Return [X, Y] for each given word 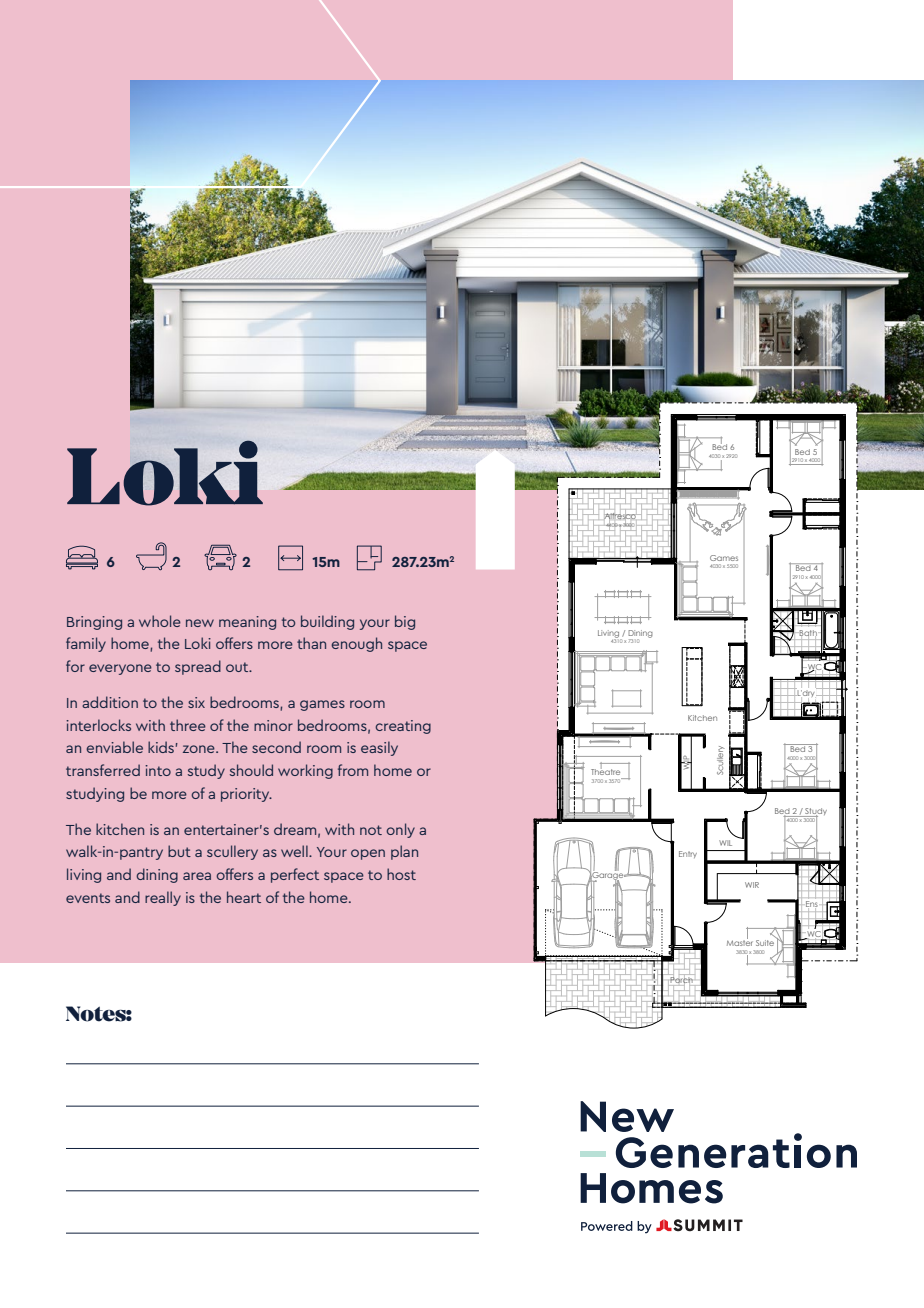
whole [160, 621]
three [188, 725]
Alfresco [620, 516]
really [163, 898]
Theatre [605, 771]
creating [403, 727]
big [405, 622]
